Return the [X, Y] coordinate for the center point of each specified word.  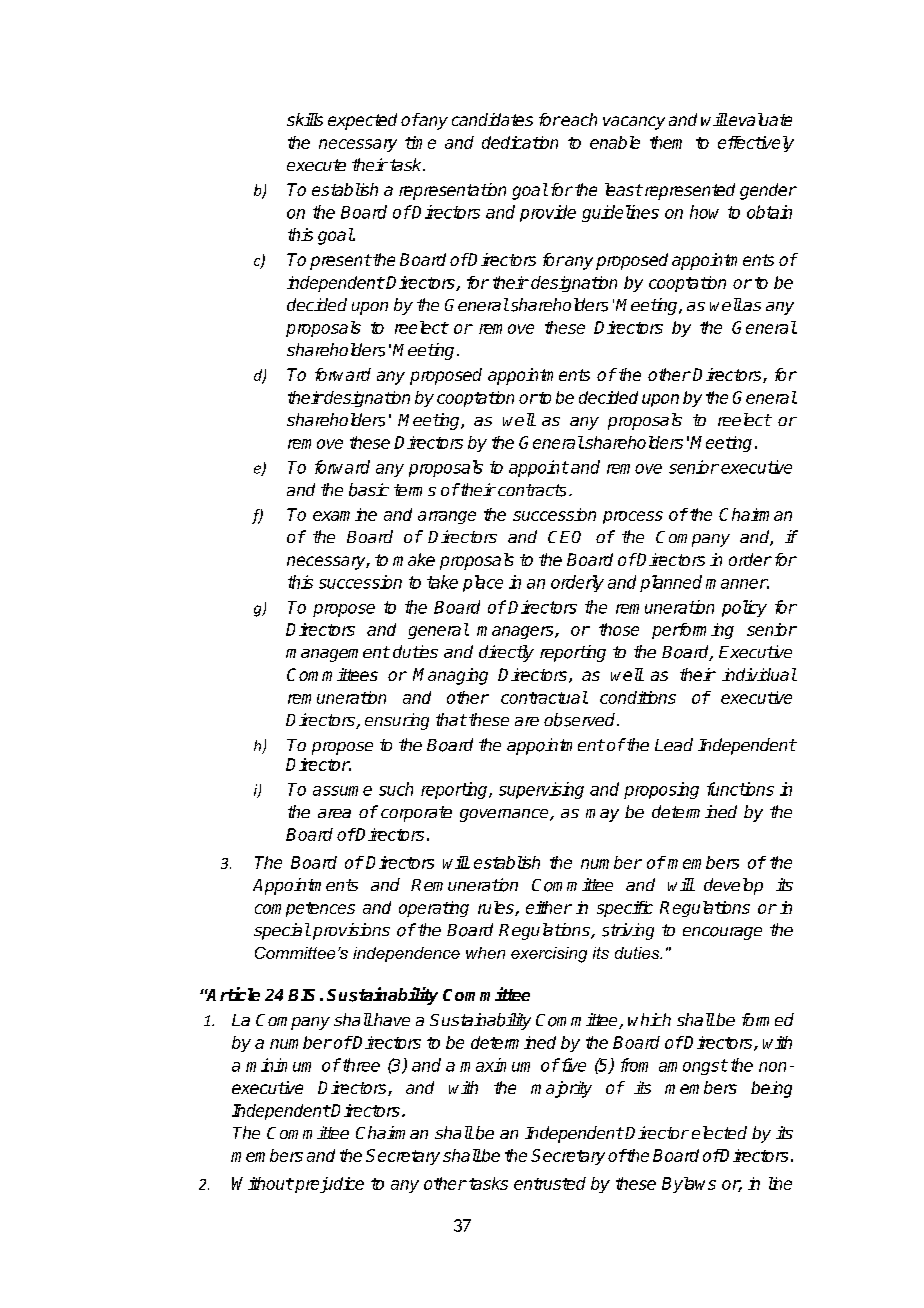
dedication [520, 142]
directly [506, 653]
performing [693, 631]
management [338, 654]
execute [316, 165]
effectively [756, 144]
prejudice [328, 1185]
